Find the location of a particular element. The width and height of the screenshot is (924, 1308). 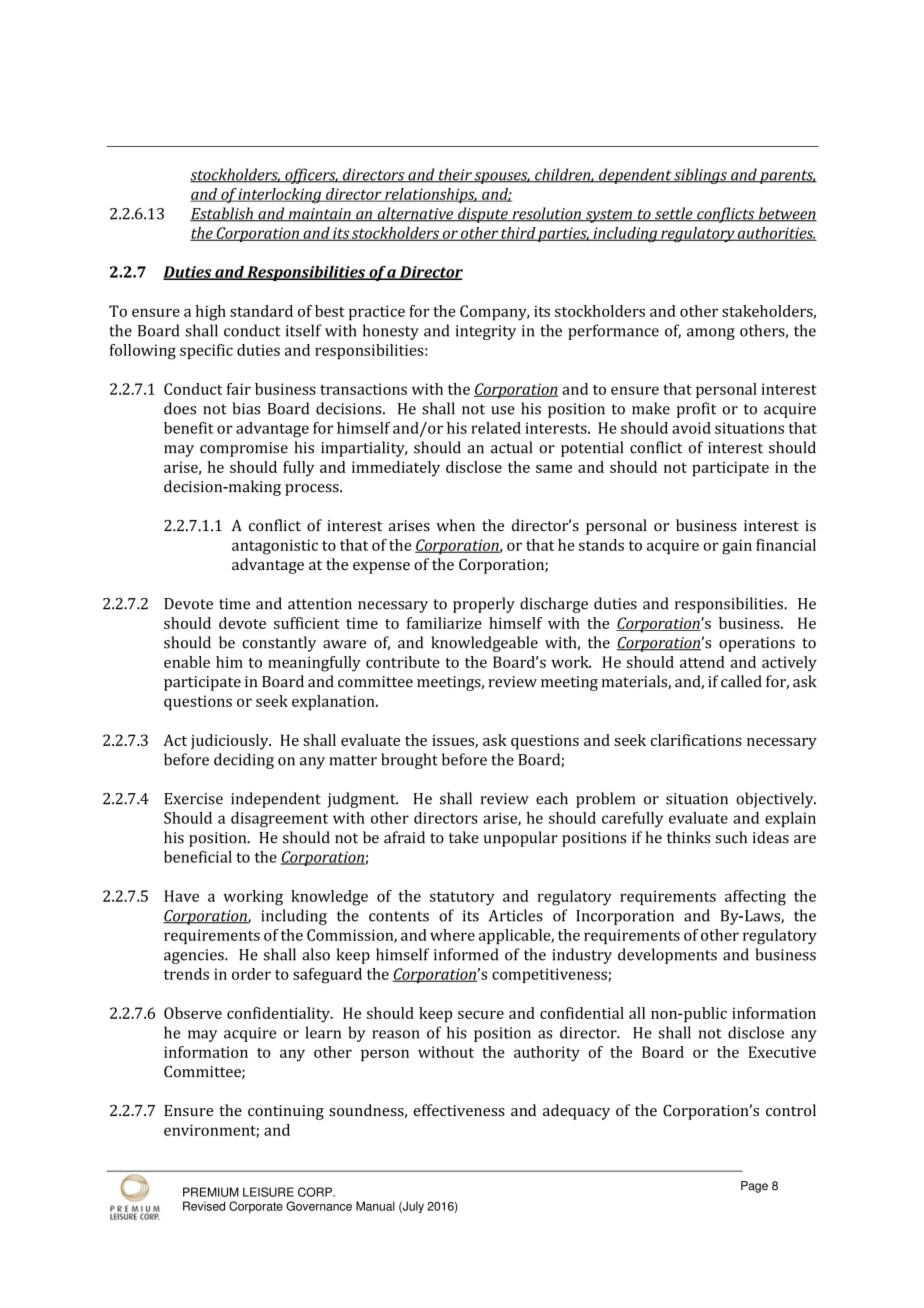

PREMIUM is located at coordinates (211, 1192).
